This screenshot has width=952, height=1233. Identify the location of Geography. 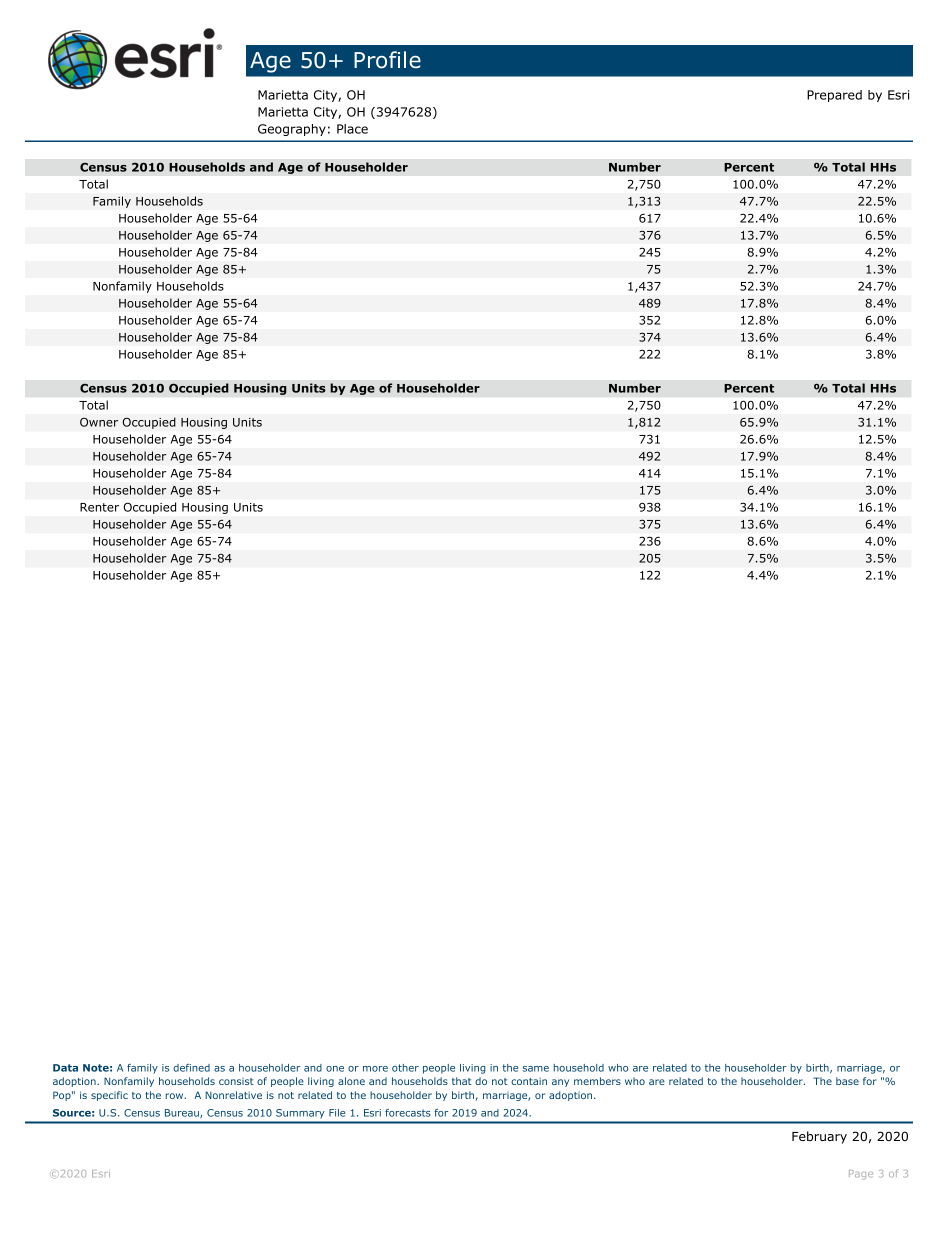
(292, 130).
